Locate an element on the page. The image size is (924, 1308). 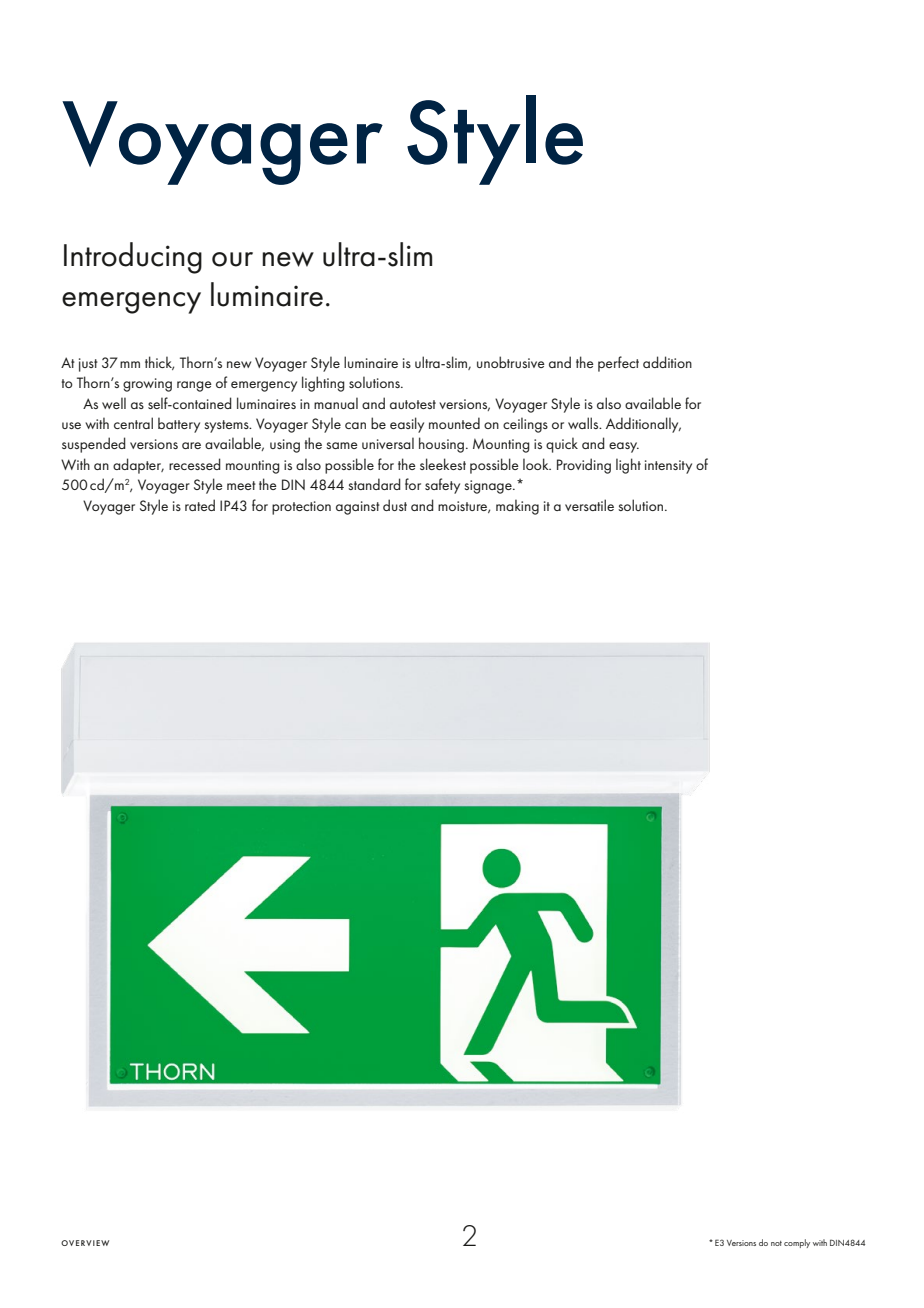
rated is located at coordinates (200, 505).
